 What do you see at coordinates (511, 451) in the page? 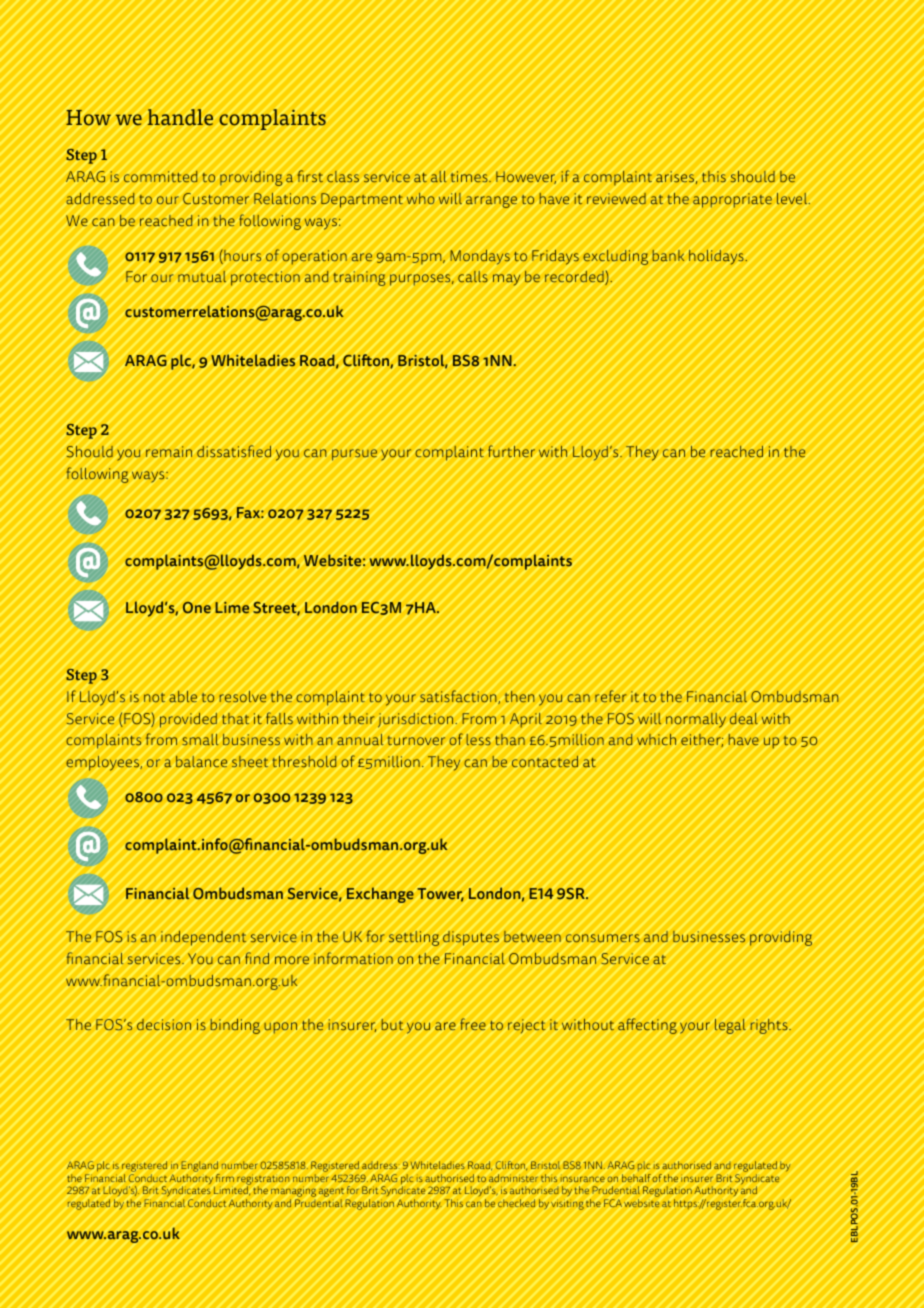
I see `further` at bounding box center [511, 451].
